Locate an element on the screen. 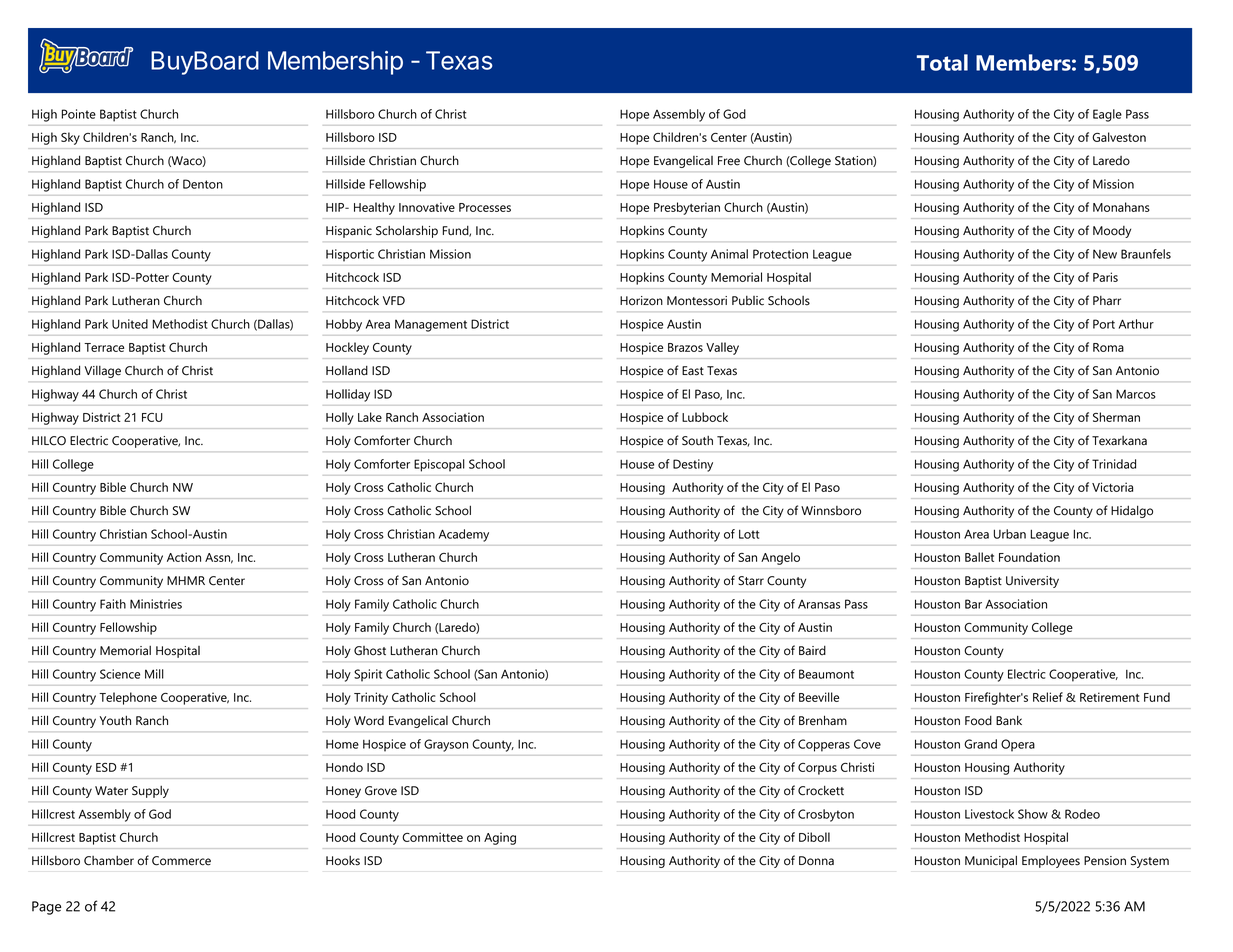 This screenshot has width=1233, height=952. Destiny is located at coordinates (693, 465).
